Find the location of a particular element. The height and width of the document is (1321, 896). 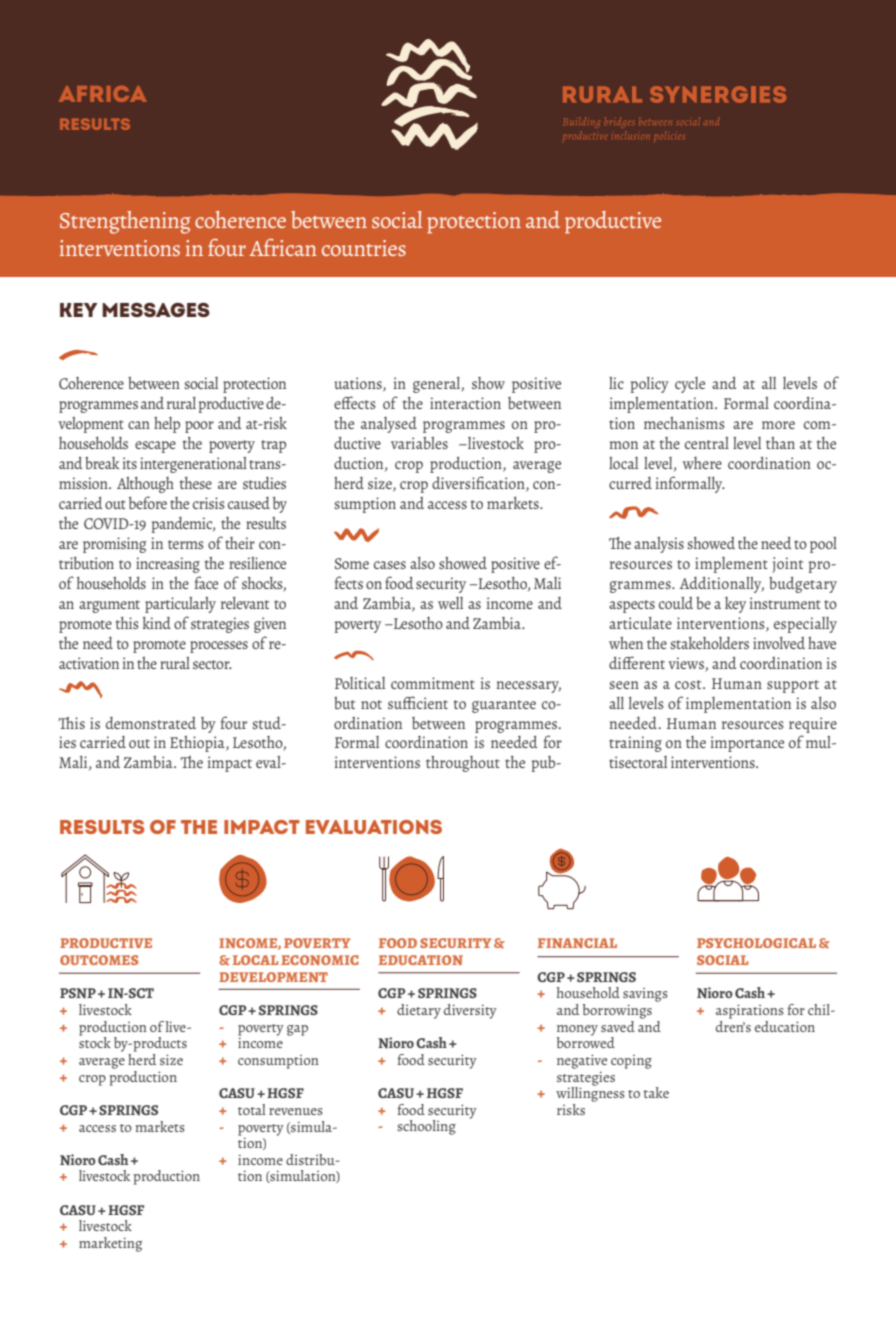

PSYCHOLOGICAL is located at coordinates (756, 943).
